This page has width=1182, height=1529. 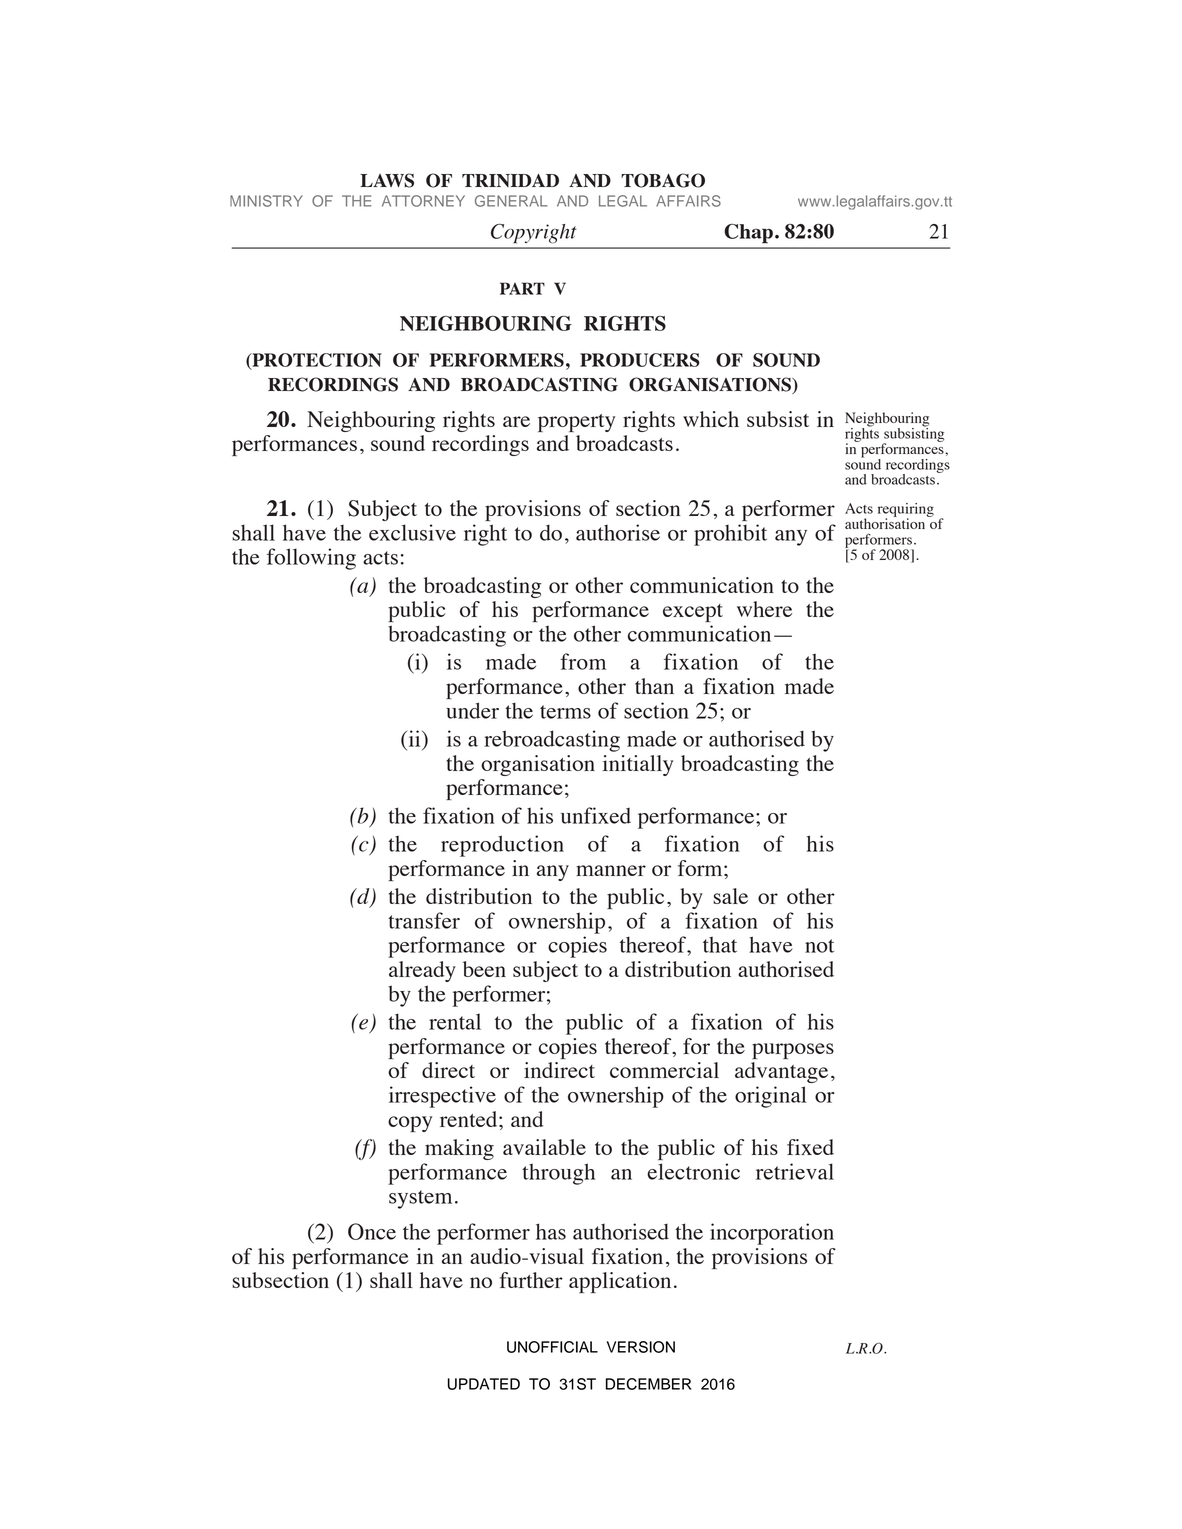 I want to click on property, so click(x=576, y=423).
